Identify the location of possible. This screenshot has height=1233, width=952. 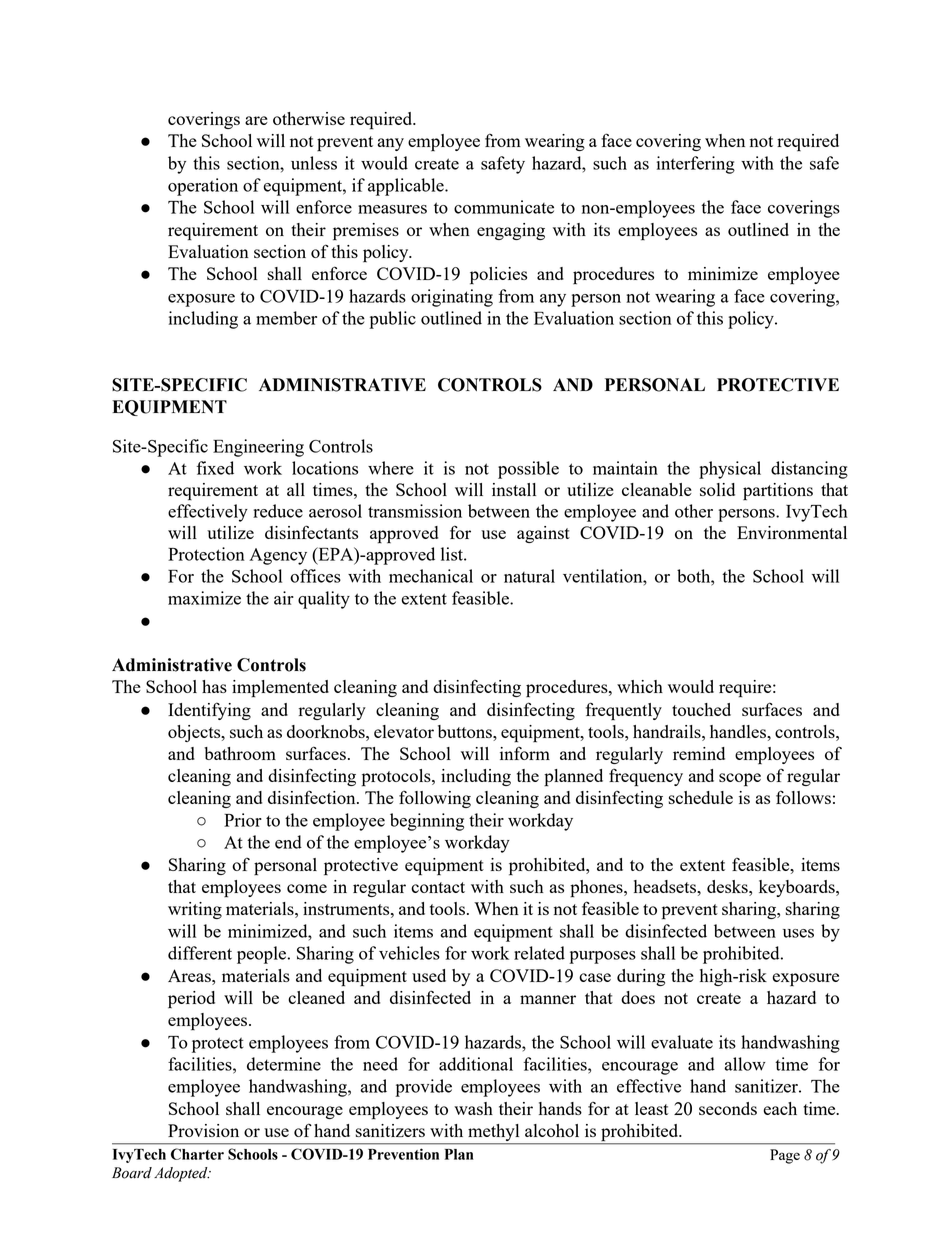
(528, 470).
